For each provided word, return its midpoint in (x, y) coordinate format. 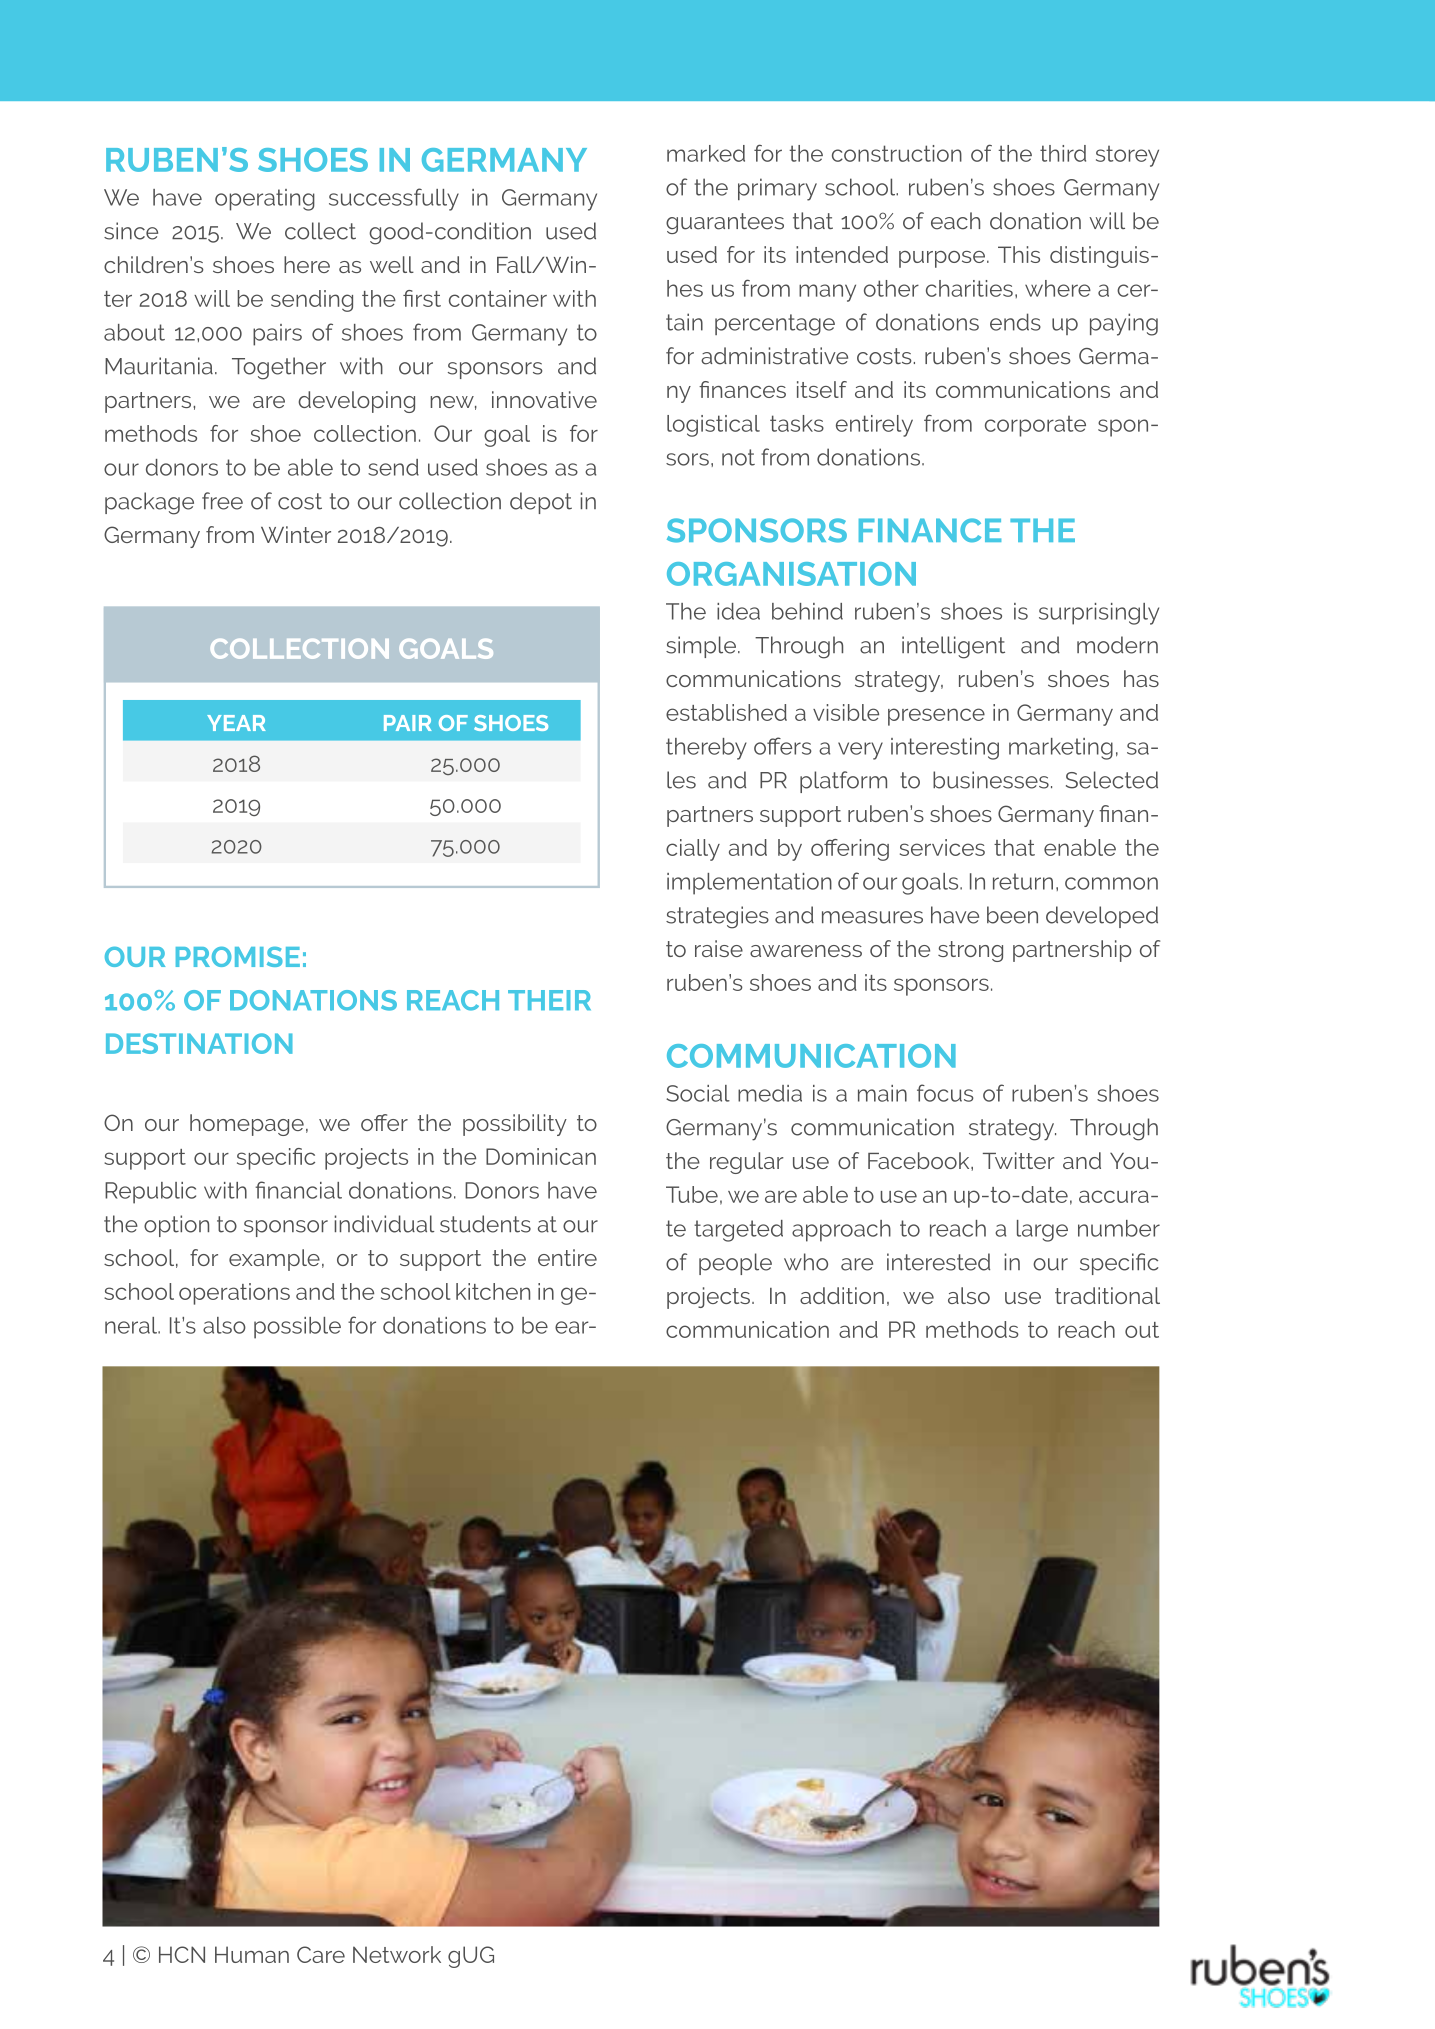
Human (252, 1954)
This (1019, 254)
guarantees (725, 223)
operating (265, 200)
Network (397, 1954)
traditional (1107, 1295)
